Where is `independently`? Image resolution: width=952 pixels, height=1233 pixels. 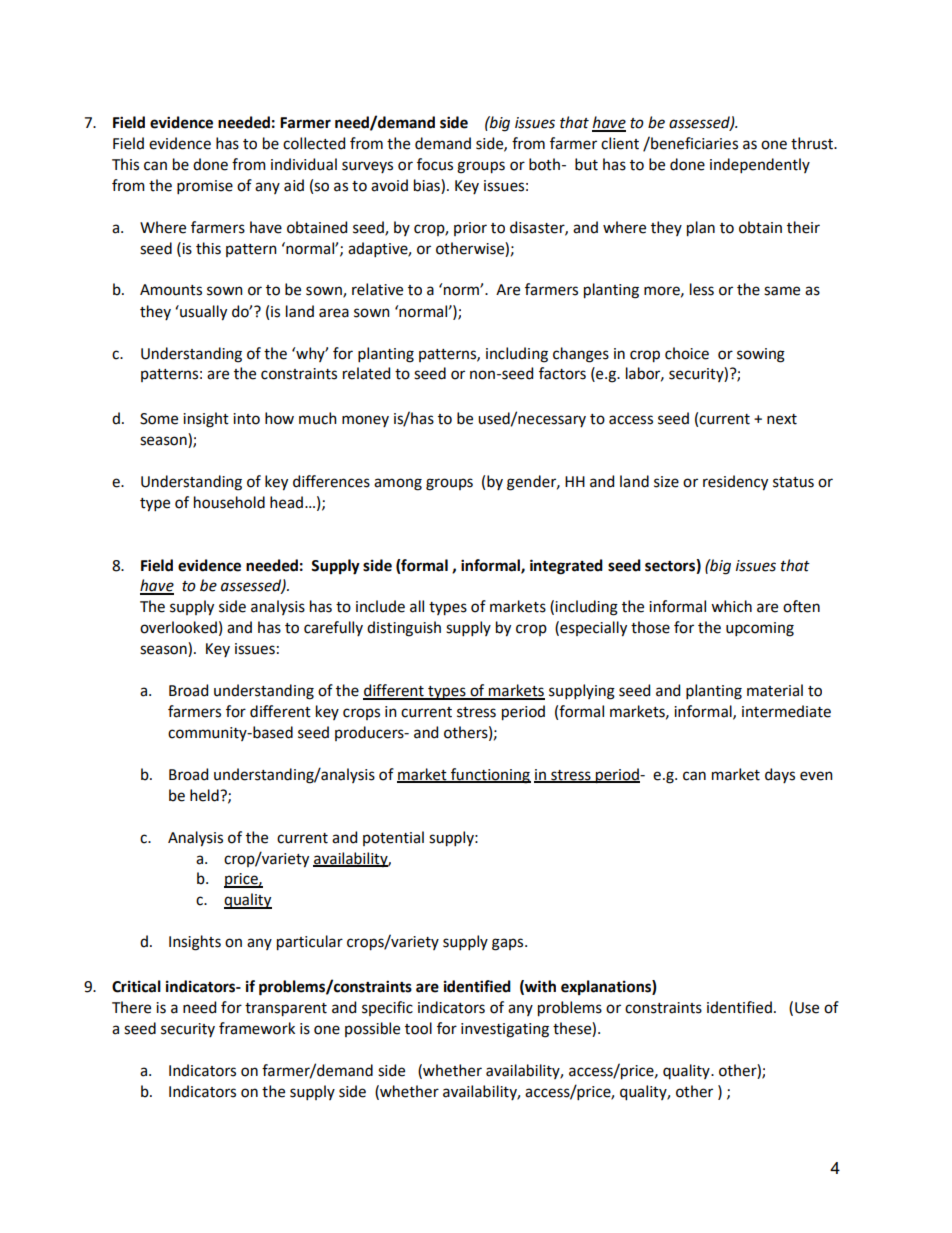
independently is located at coordinates (760, 165).
